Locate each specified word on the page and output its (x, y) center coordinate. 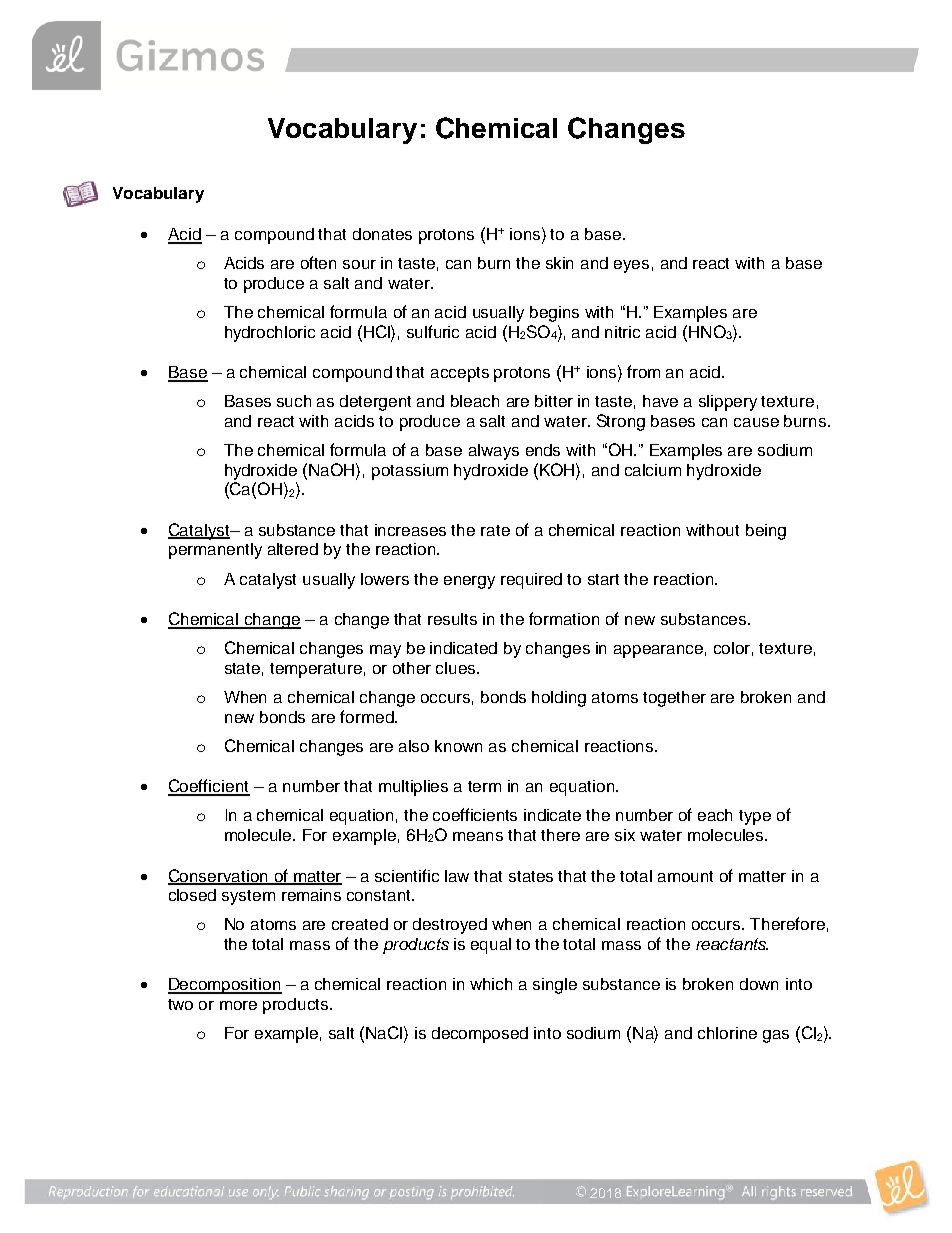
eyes (631, 266)
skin (559, 263)
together (674, 699)
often (318, 262)
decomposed (480, 1035)
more (238, 1005)
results (452, 619)
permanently (215, 551)
